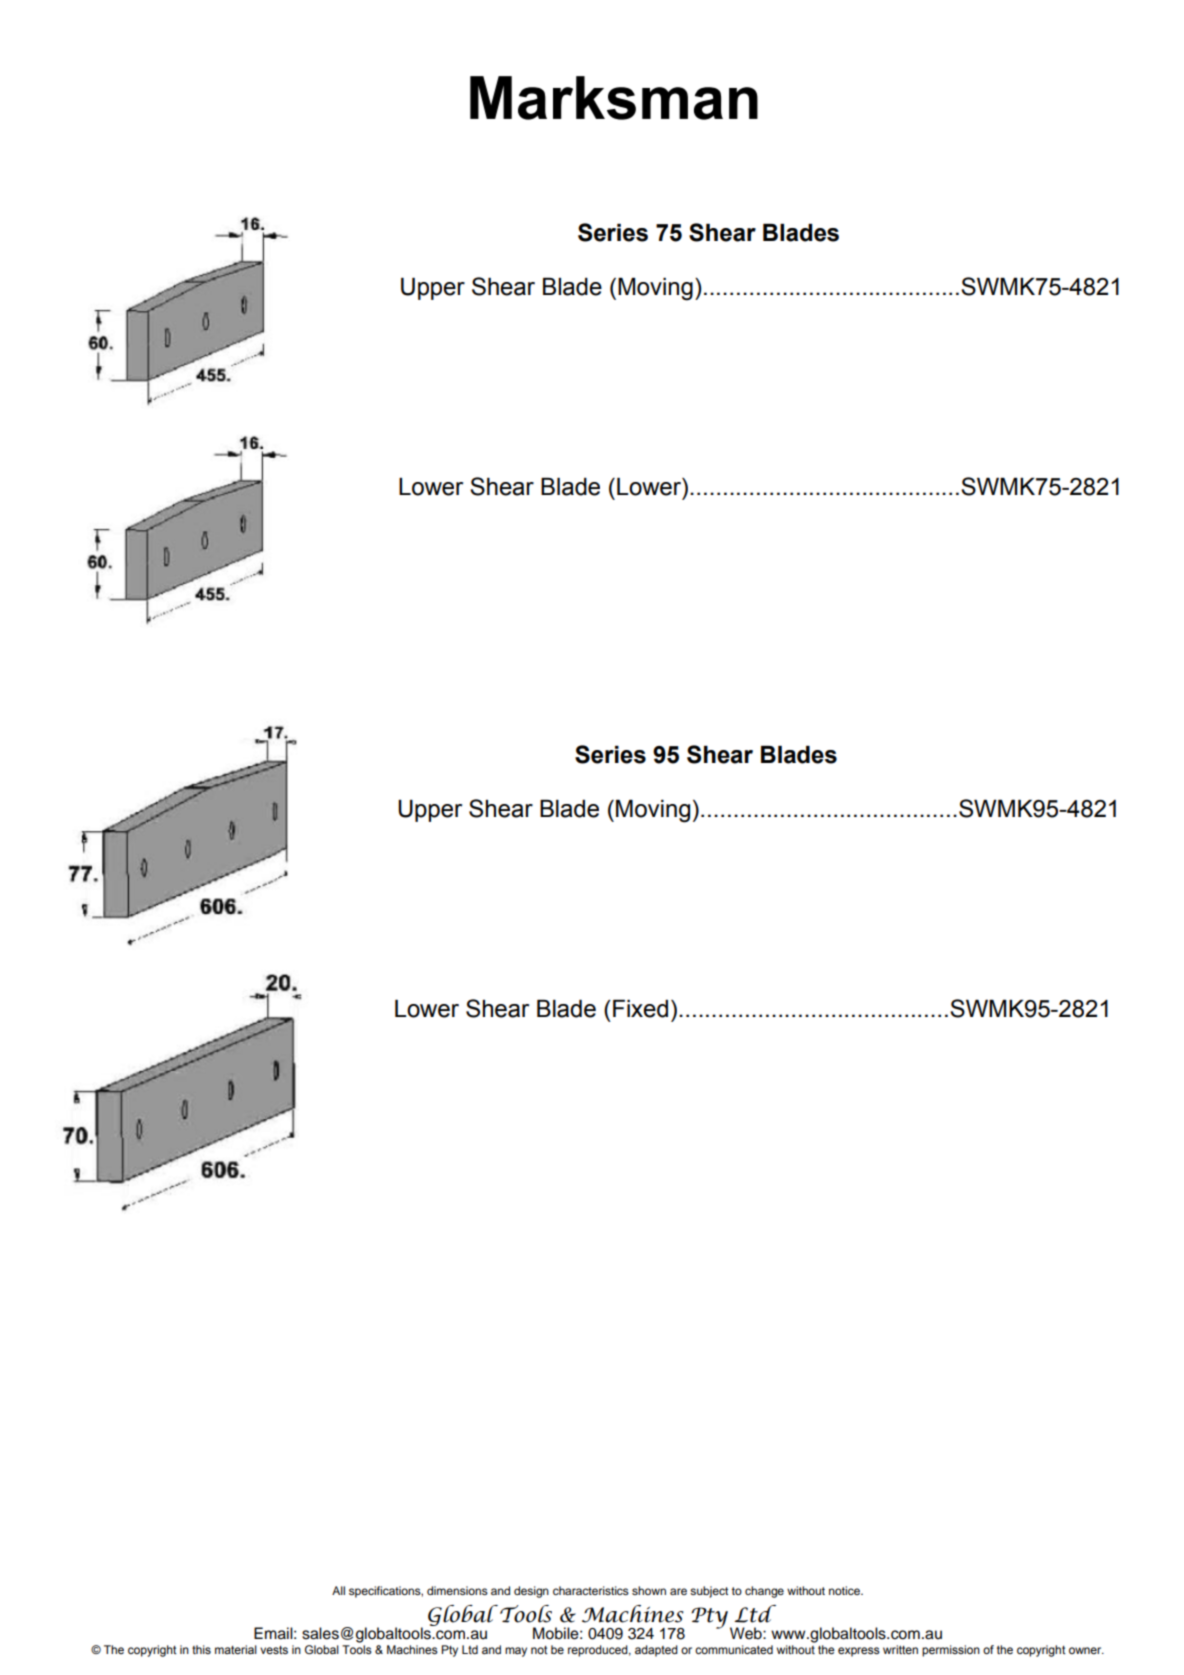  What do you see at coordinates (709, 1592) in the screenshot?
I see `subject` at bounding box center [709, 1592].
